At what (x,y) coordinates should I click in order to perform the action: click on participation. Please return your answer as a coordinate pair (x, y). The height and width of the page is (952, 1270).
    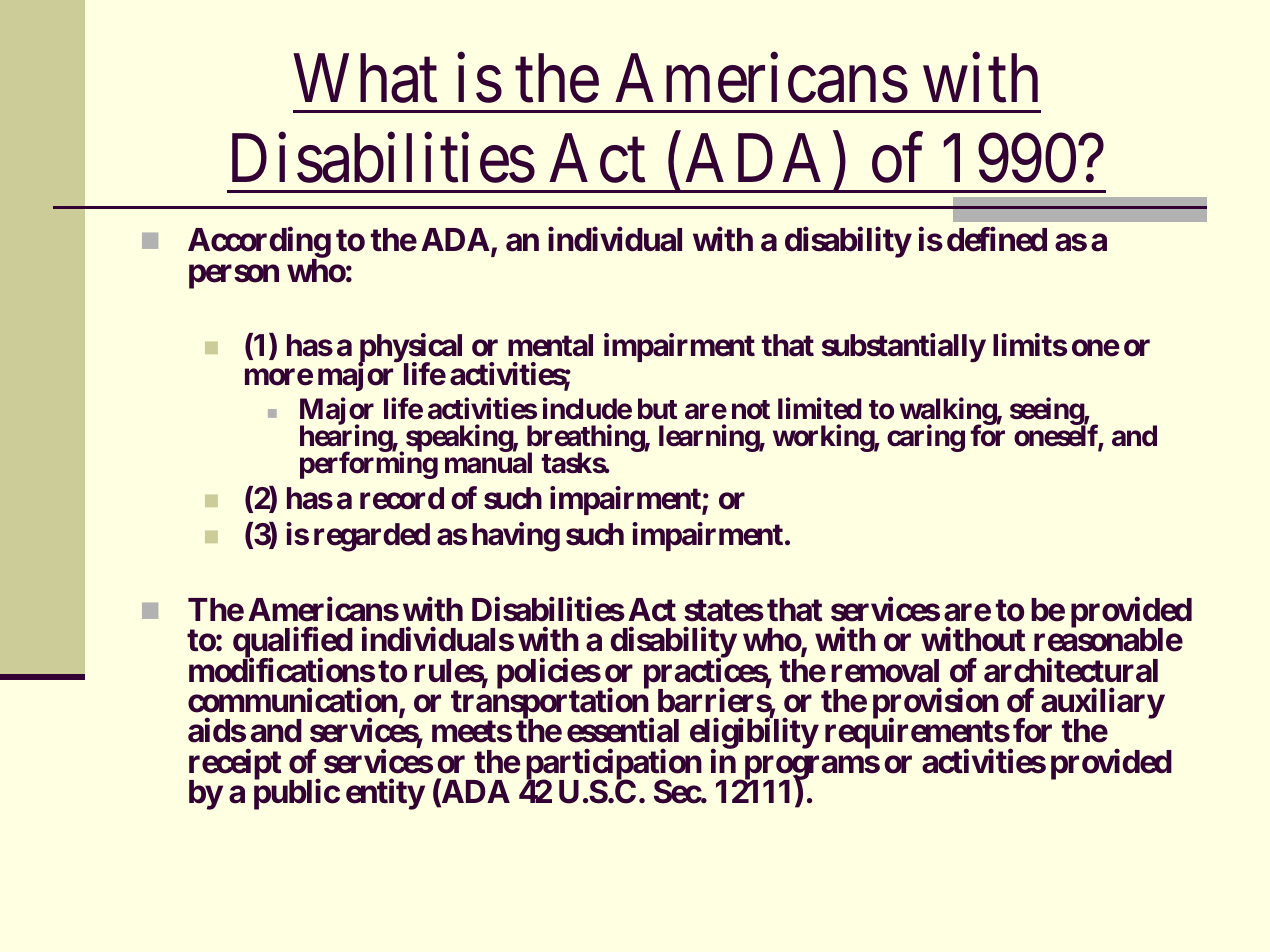
    Looking at the image, I should click on (614, 765).
